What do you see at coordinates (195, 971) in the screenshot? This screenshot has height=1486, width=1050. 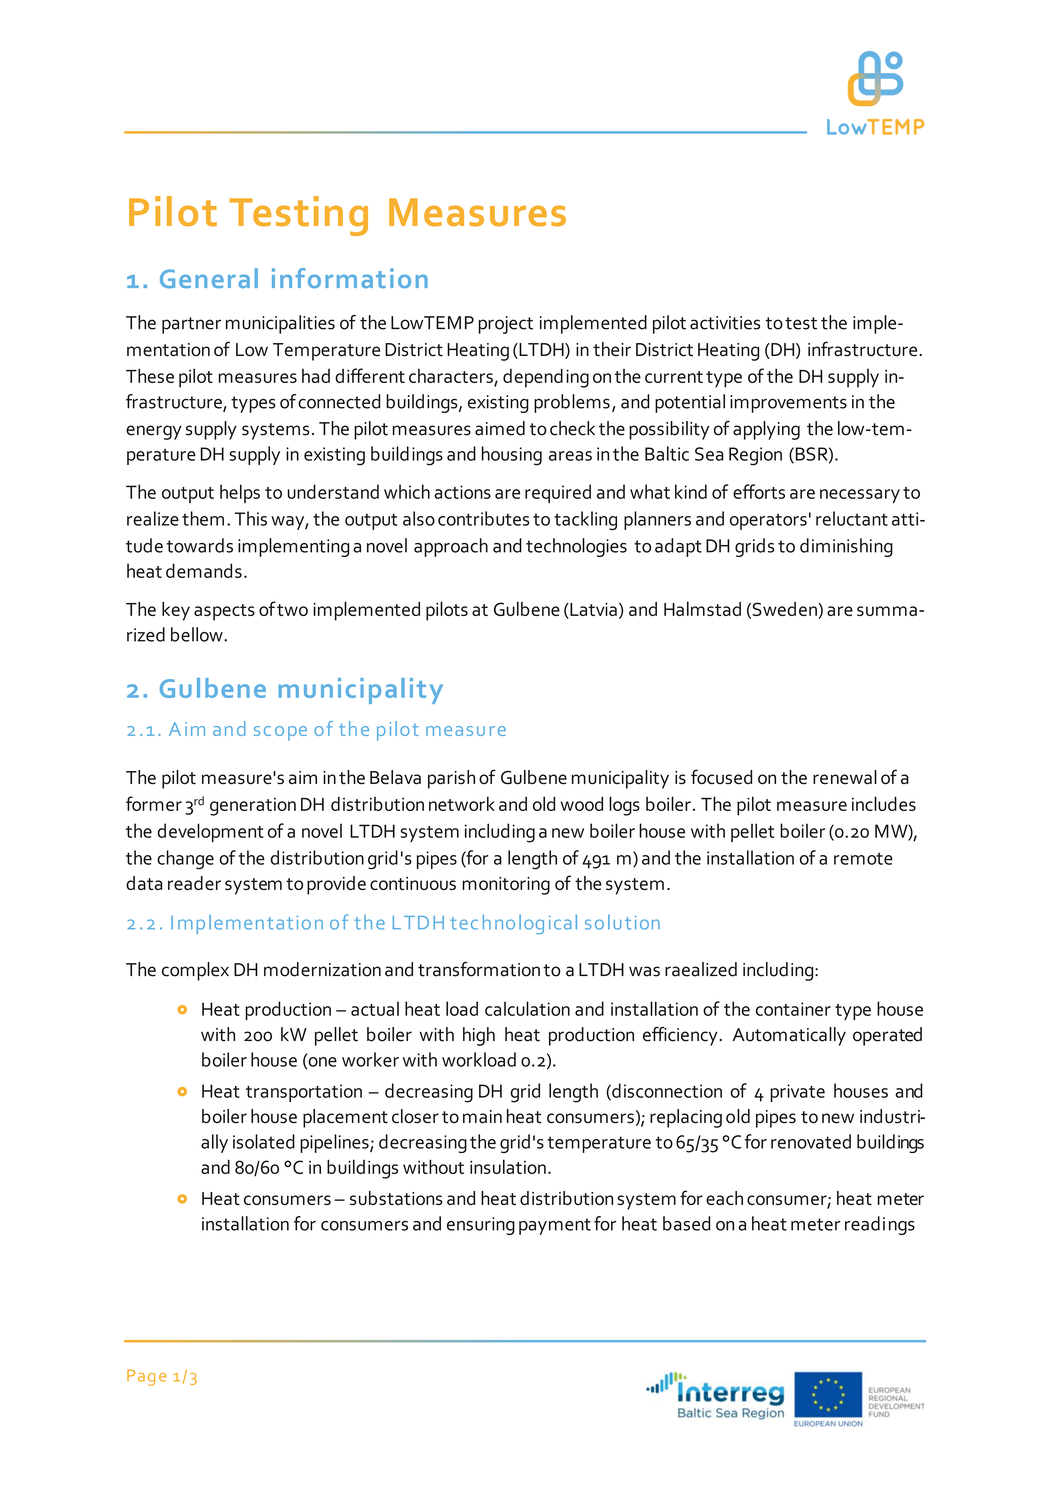 I see `complex` at bounding box center [195, 971].
